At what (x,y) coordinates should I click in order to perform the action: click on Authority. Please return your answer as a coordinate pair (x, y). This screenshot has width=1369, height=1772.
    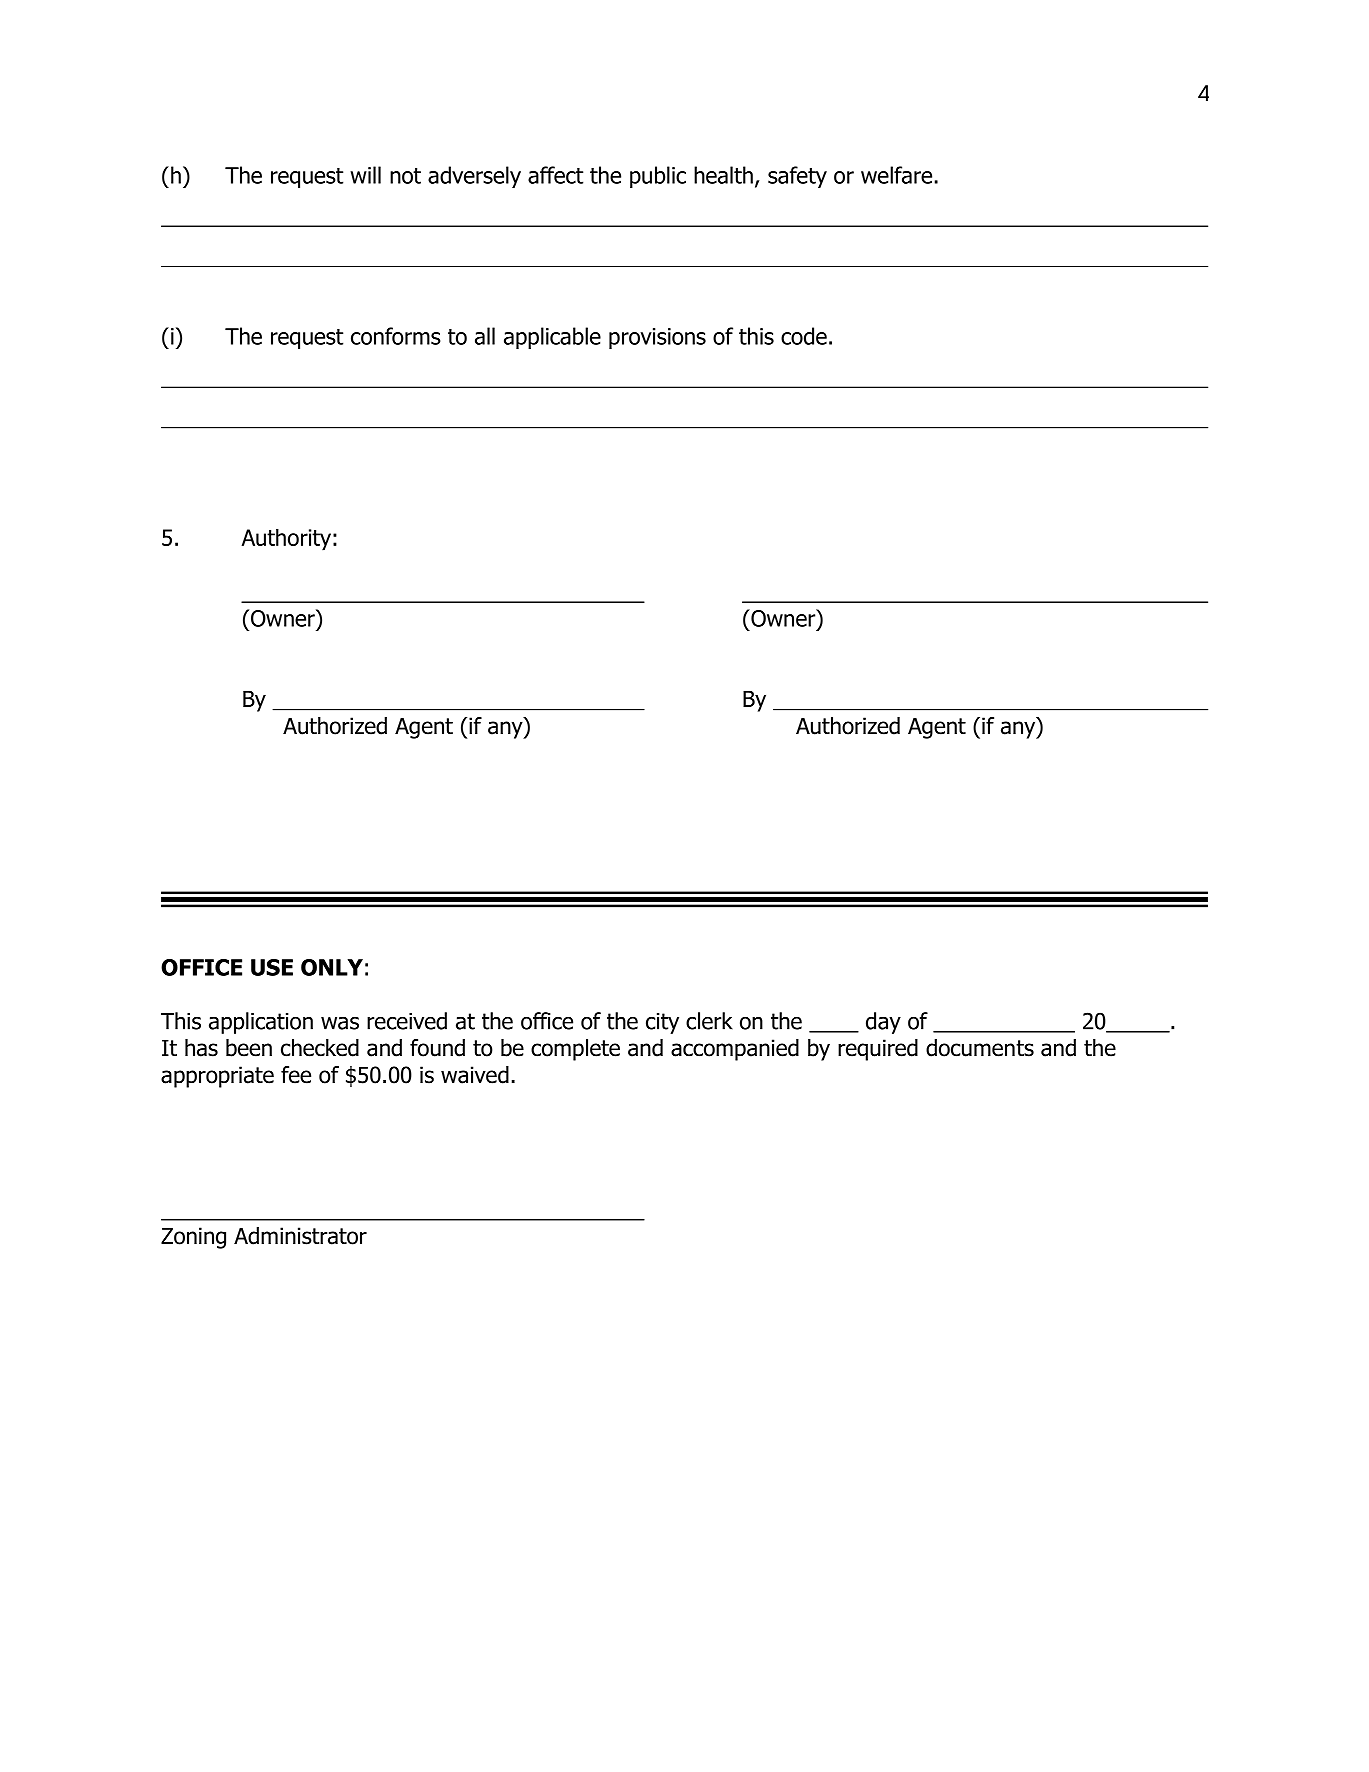
    Looking at the image, I should click on (286, 540).
